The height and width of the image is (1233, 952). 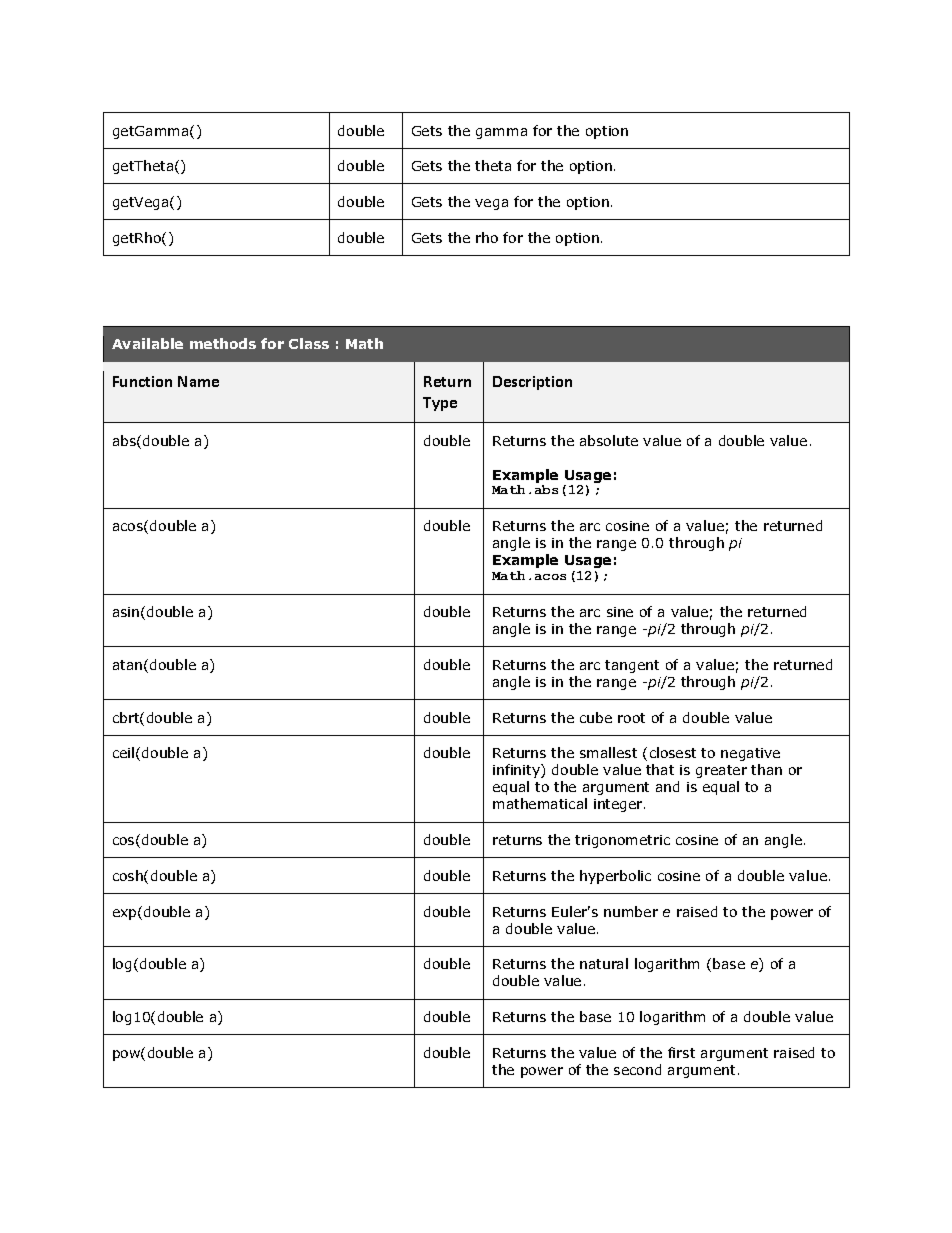 I want to click on trigonometric, so click(x=622, y=841).
